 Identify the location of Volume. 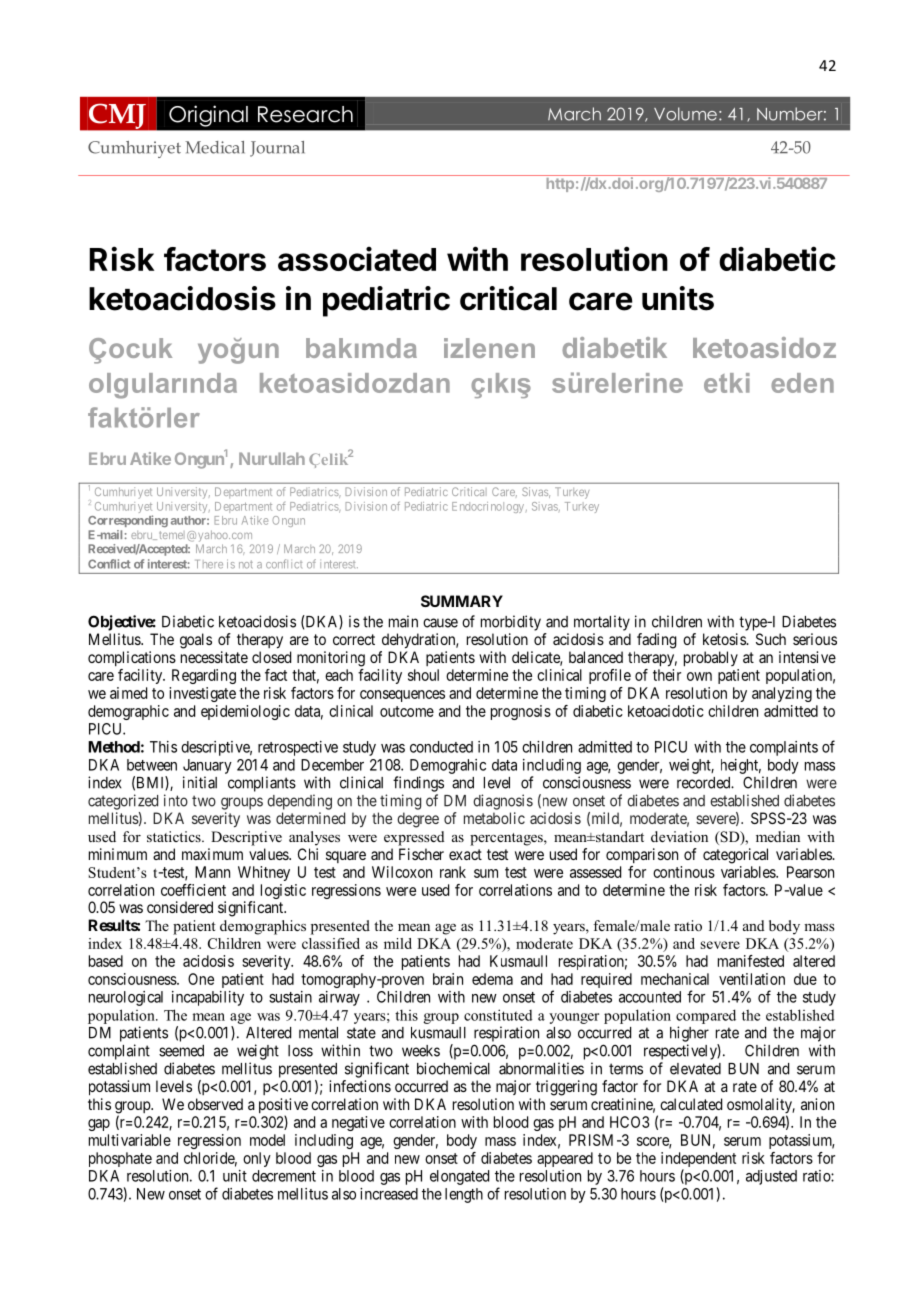
(685, 114).
